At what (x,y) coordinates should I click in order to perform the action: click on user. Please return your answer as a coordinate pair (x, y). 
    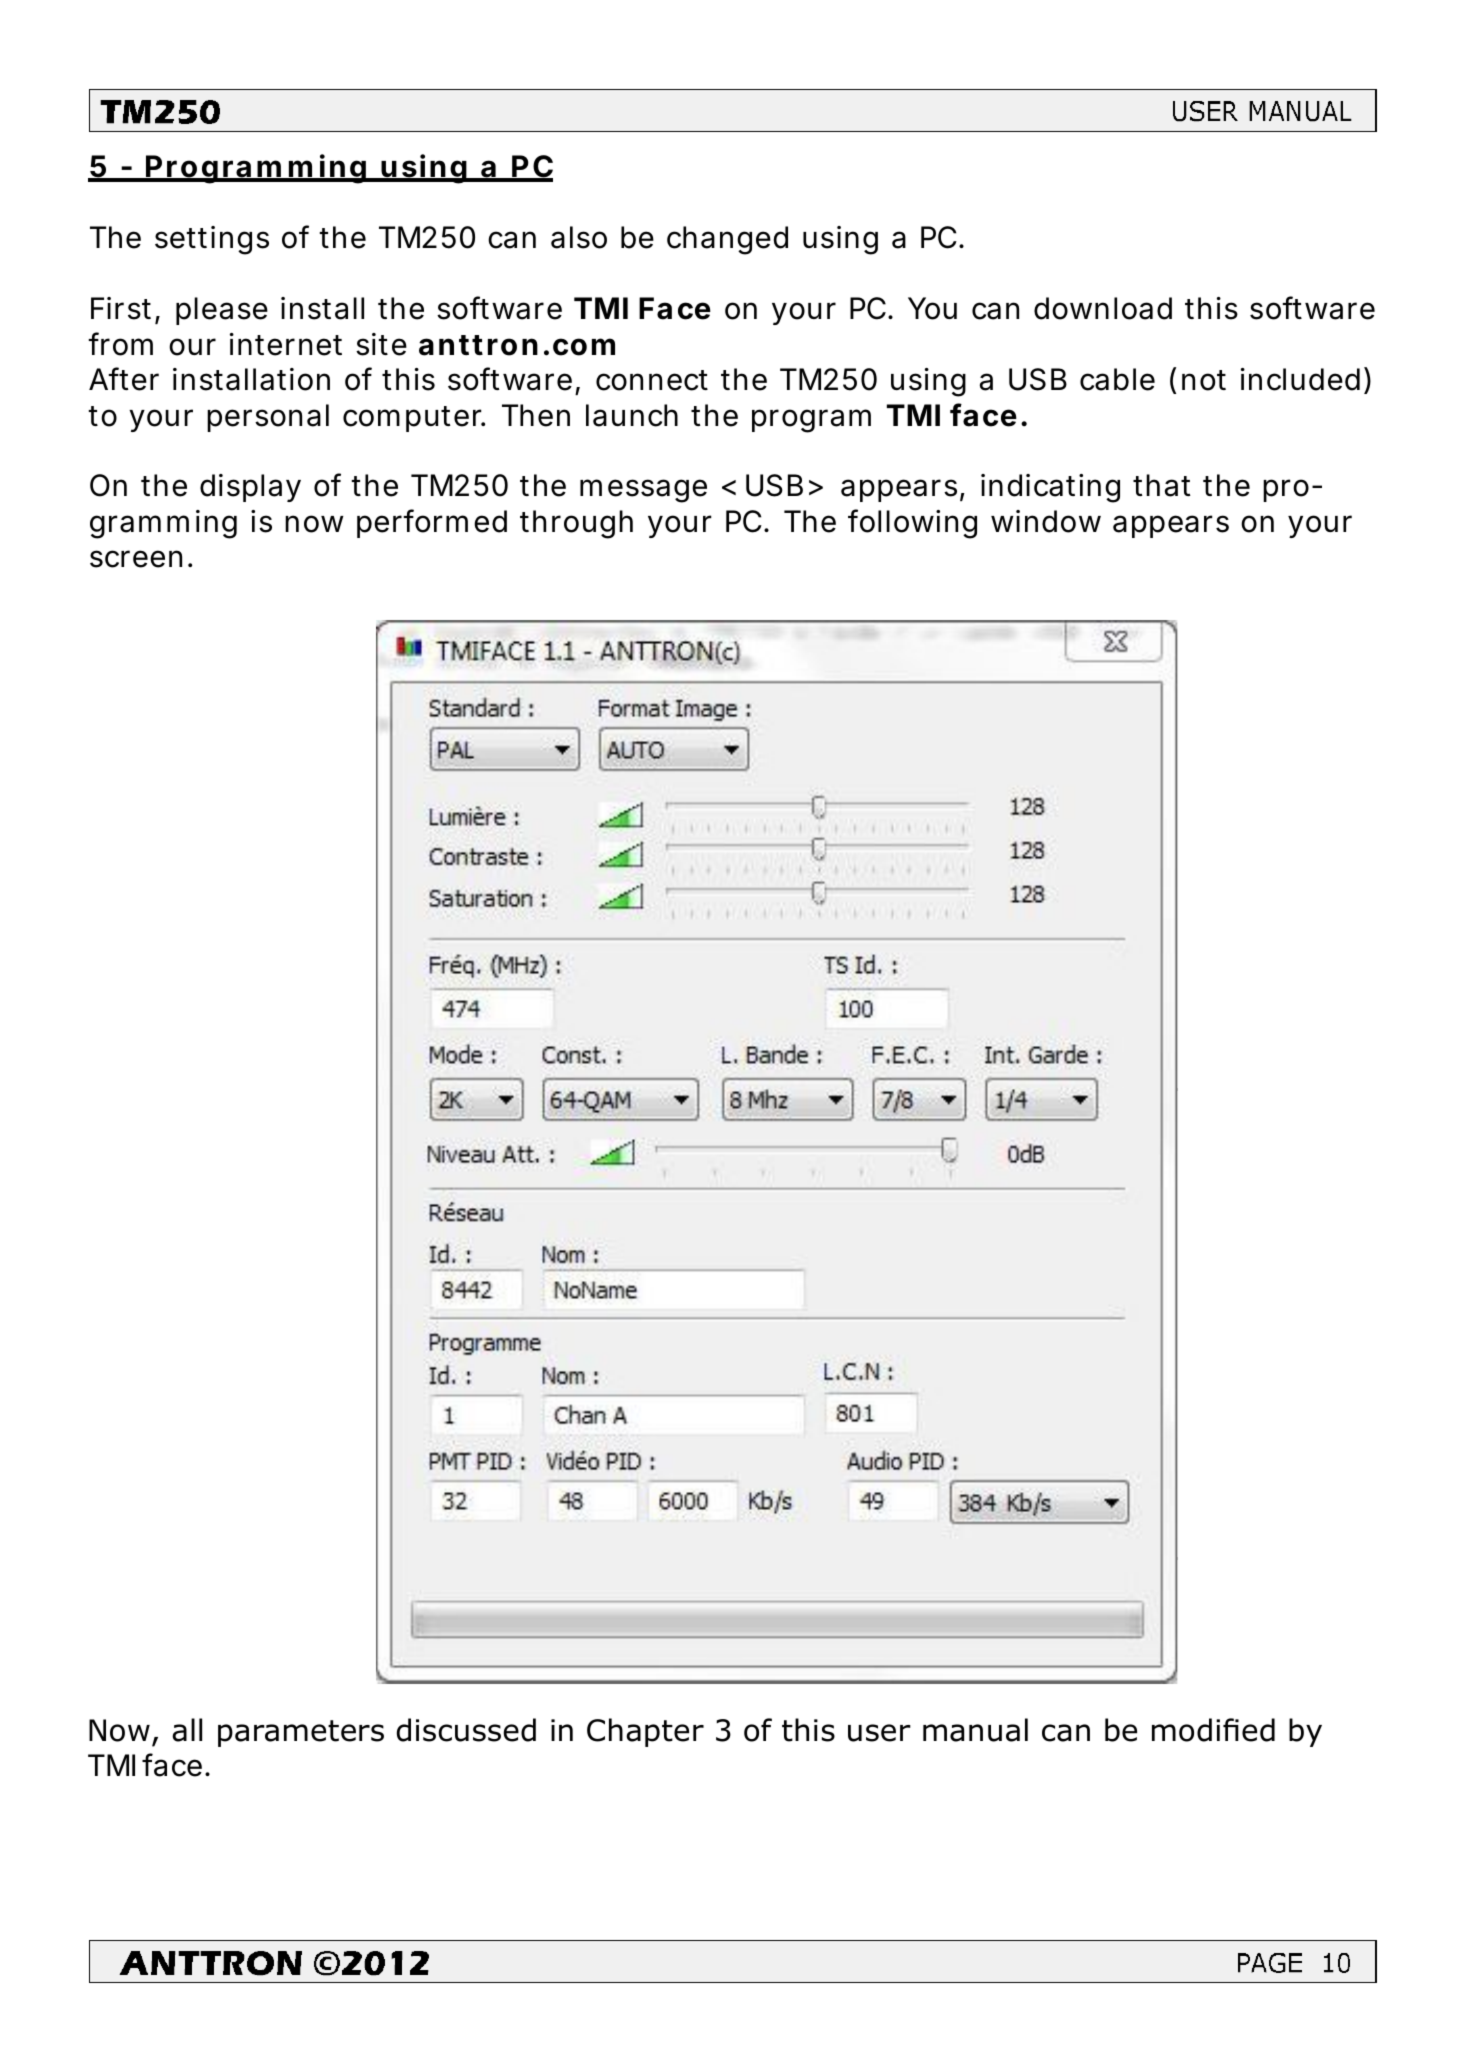
    Looking at the image, I should click on (879, 1733).
